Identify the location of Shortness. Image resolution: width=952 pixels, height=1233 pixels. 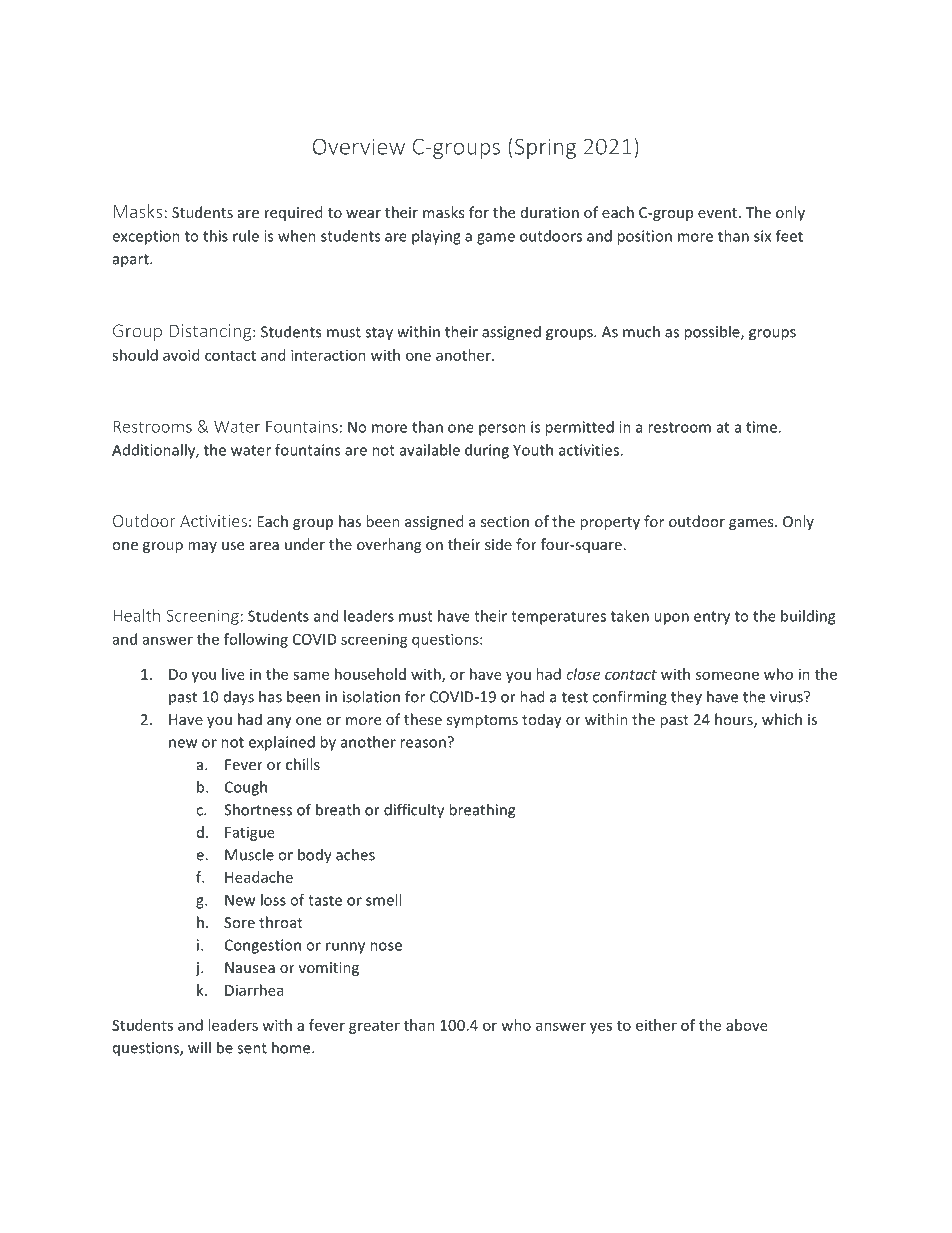
(258, 809).
